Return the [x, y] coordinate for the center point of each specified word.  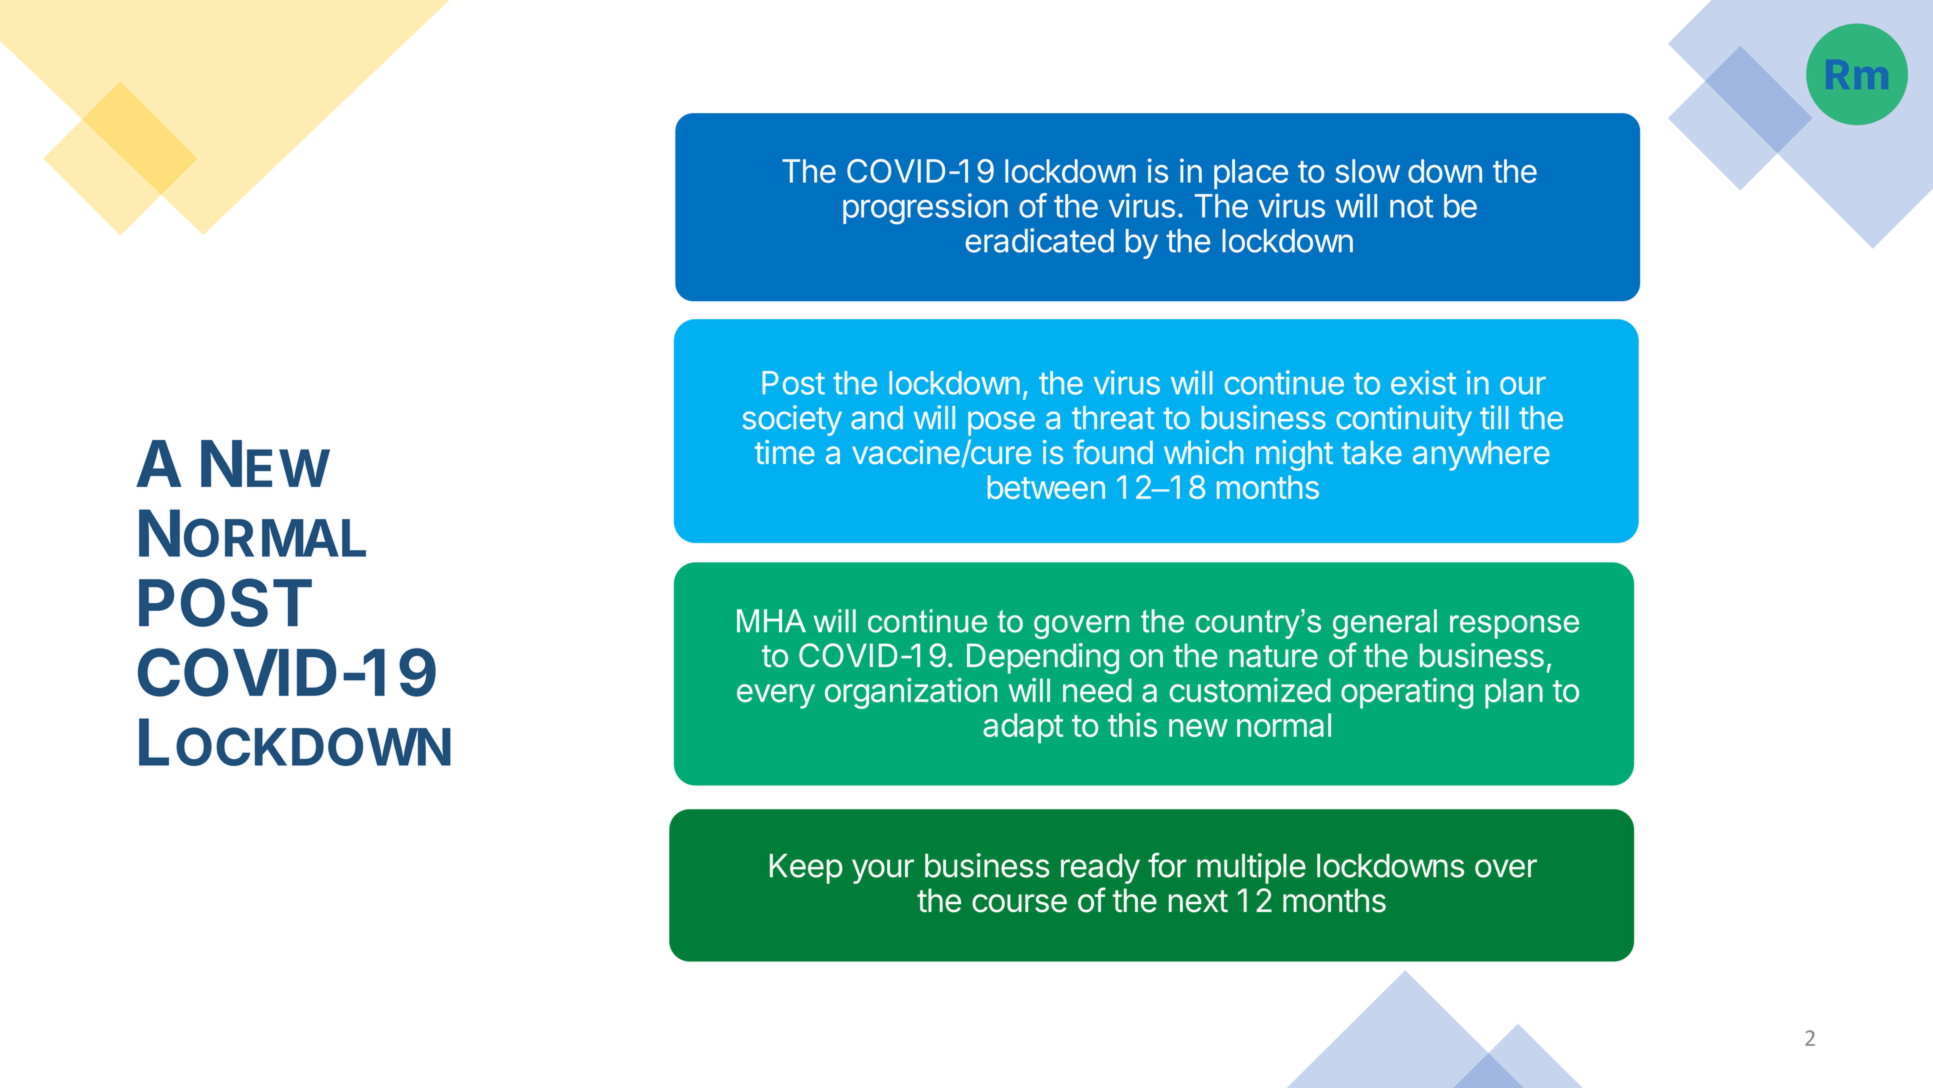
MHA [771, 620]
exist [1423, 382]
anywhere [1481, 456]
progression [925, 209]
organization [911, 693]
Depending [1043, 658]
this [1132, 724]
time [785, 452]
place [1251, 174]
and [877, 418]
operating [1407, 693]
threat [1113, 418]
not [1411, 207]
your [883, 871]
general [1385, 624]
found [1113, 451]
